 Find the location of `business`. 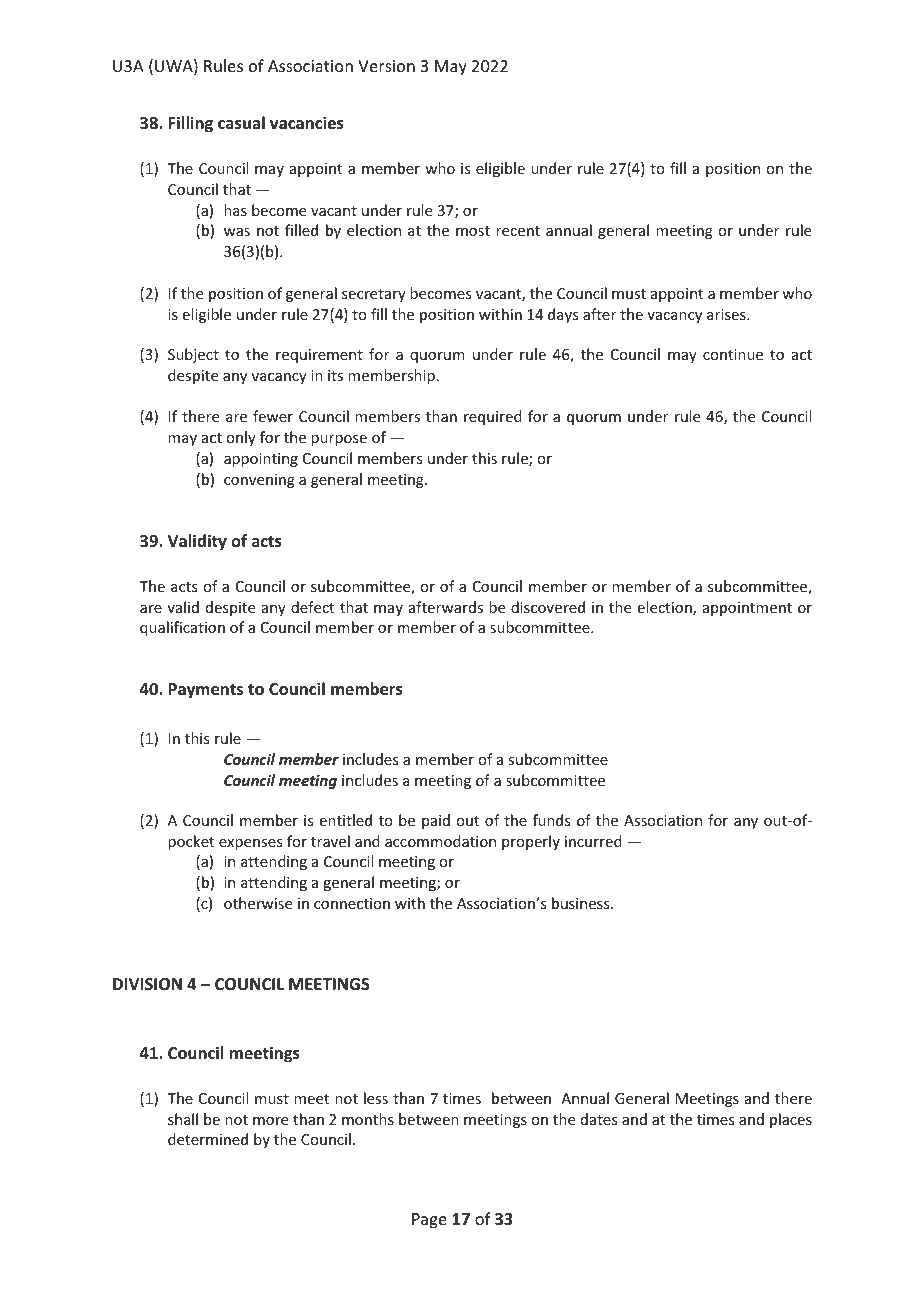

business is located at coordinates (582, 903).
